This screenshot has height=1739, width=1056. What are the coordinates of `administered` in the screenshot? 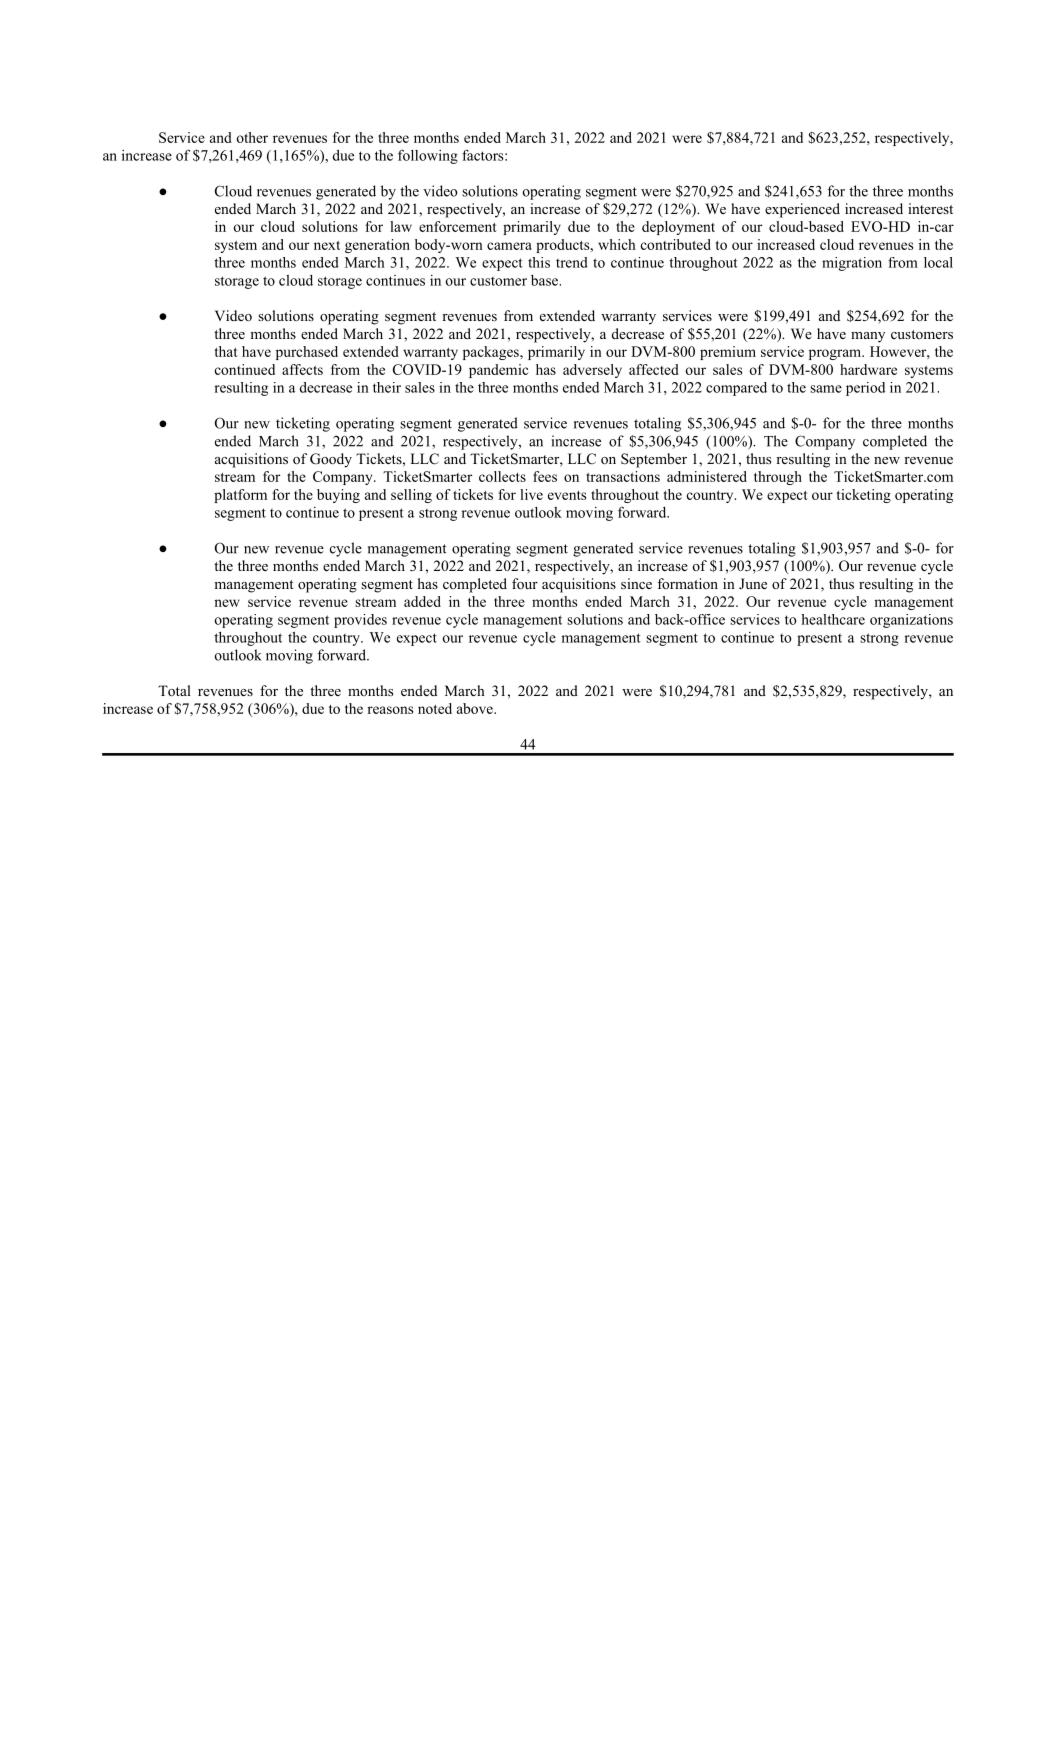 It's located at (707, 476).
